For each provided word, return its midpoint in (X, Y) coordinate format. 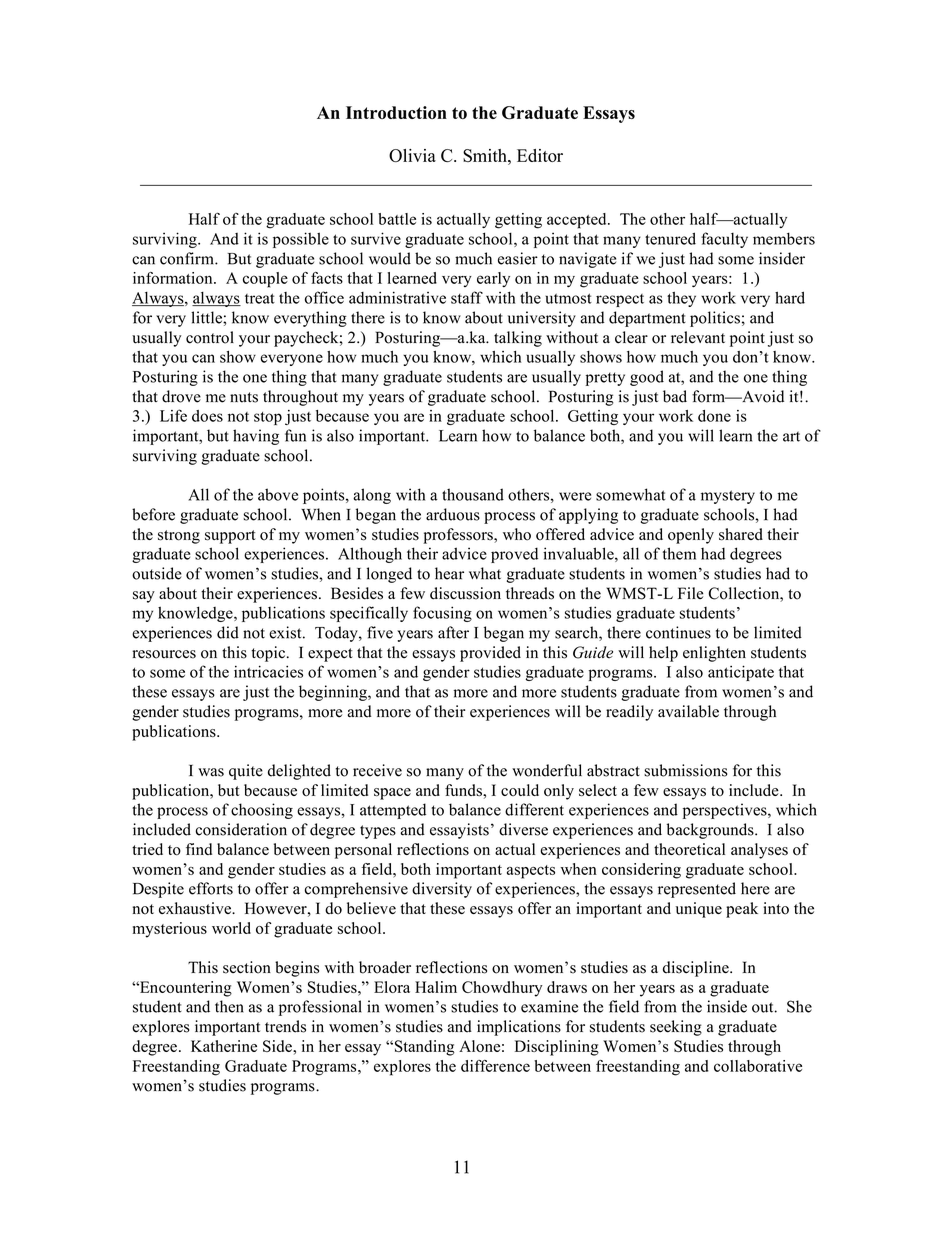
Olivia (412, 155)
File (690, 593)
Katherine (224, 1046)
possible (301, 240)
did (228, 632)
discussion (465, 593)
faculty (724, 240)
